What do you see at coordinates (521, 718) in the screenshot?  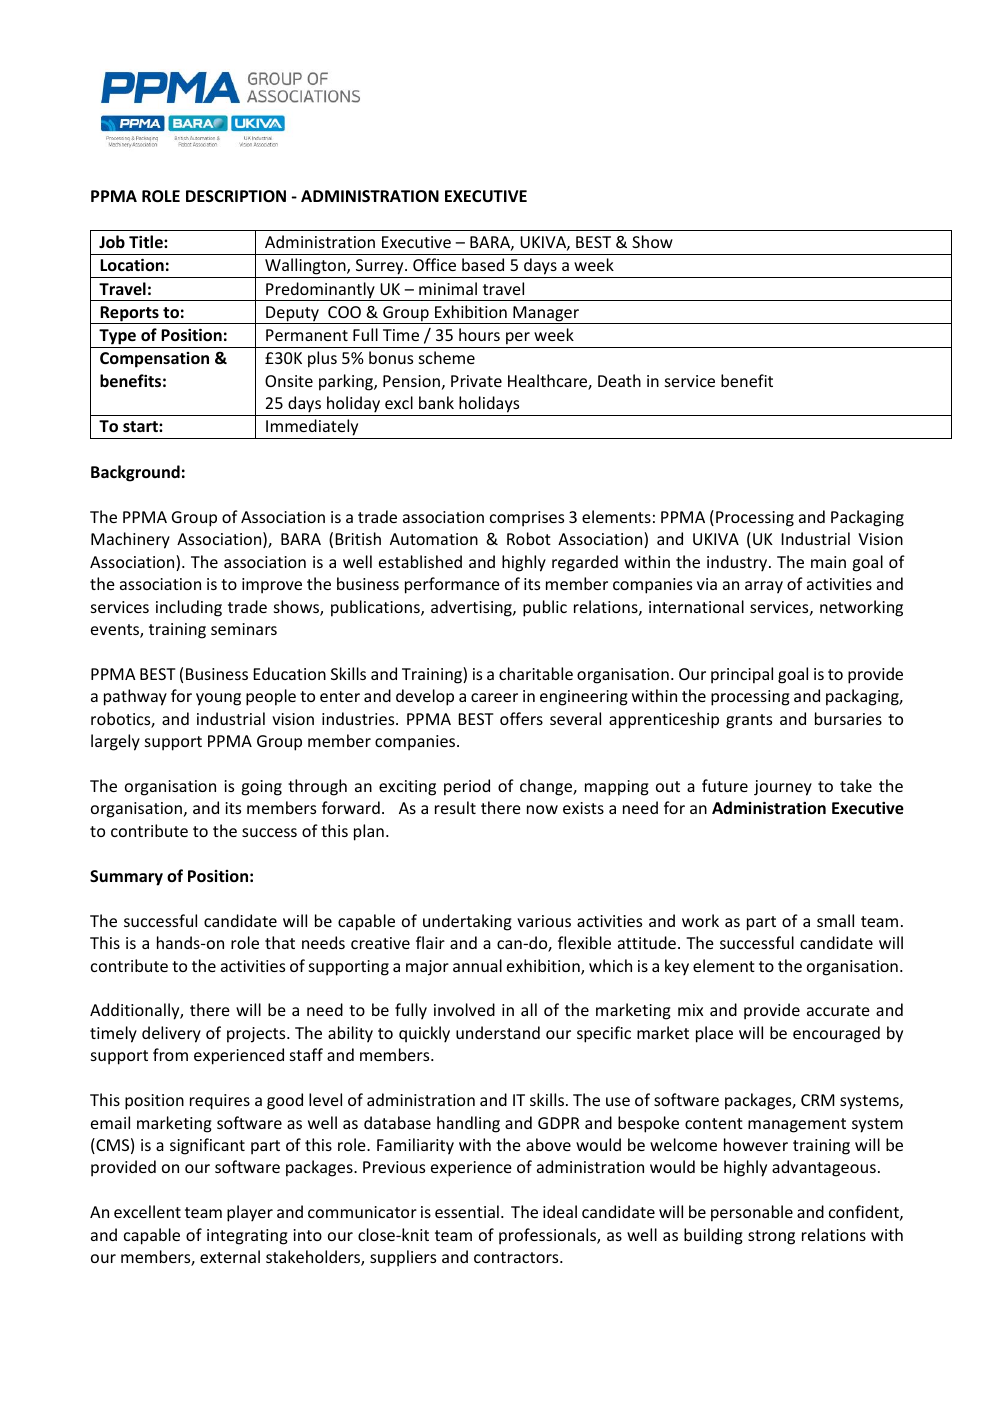 I see `offers` at bounding box center [521, 718].
